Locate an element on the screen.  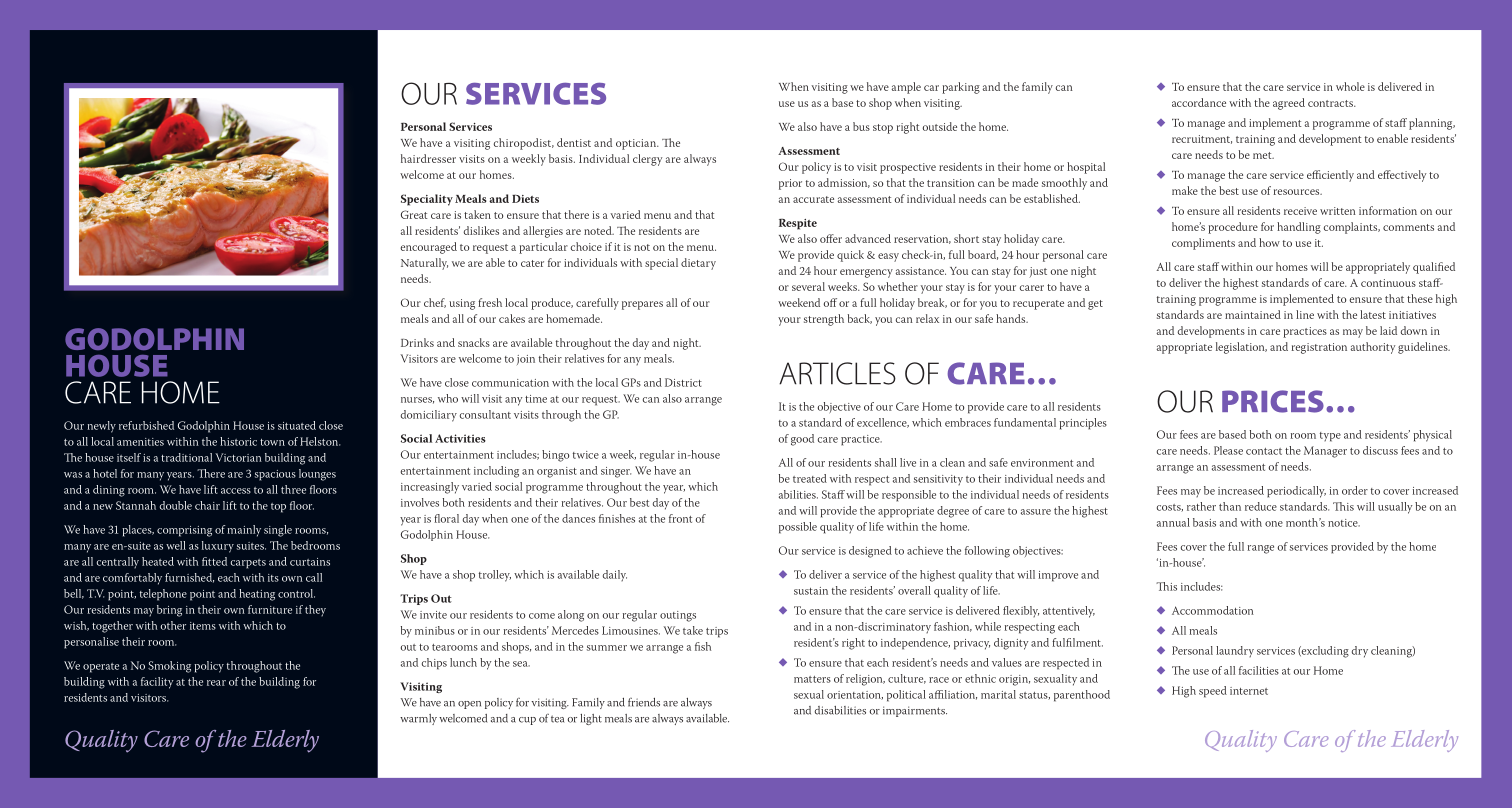
agreed is located at coordinates (1289, 104).
